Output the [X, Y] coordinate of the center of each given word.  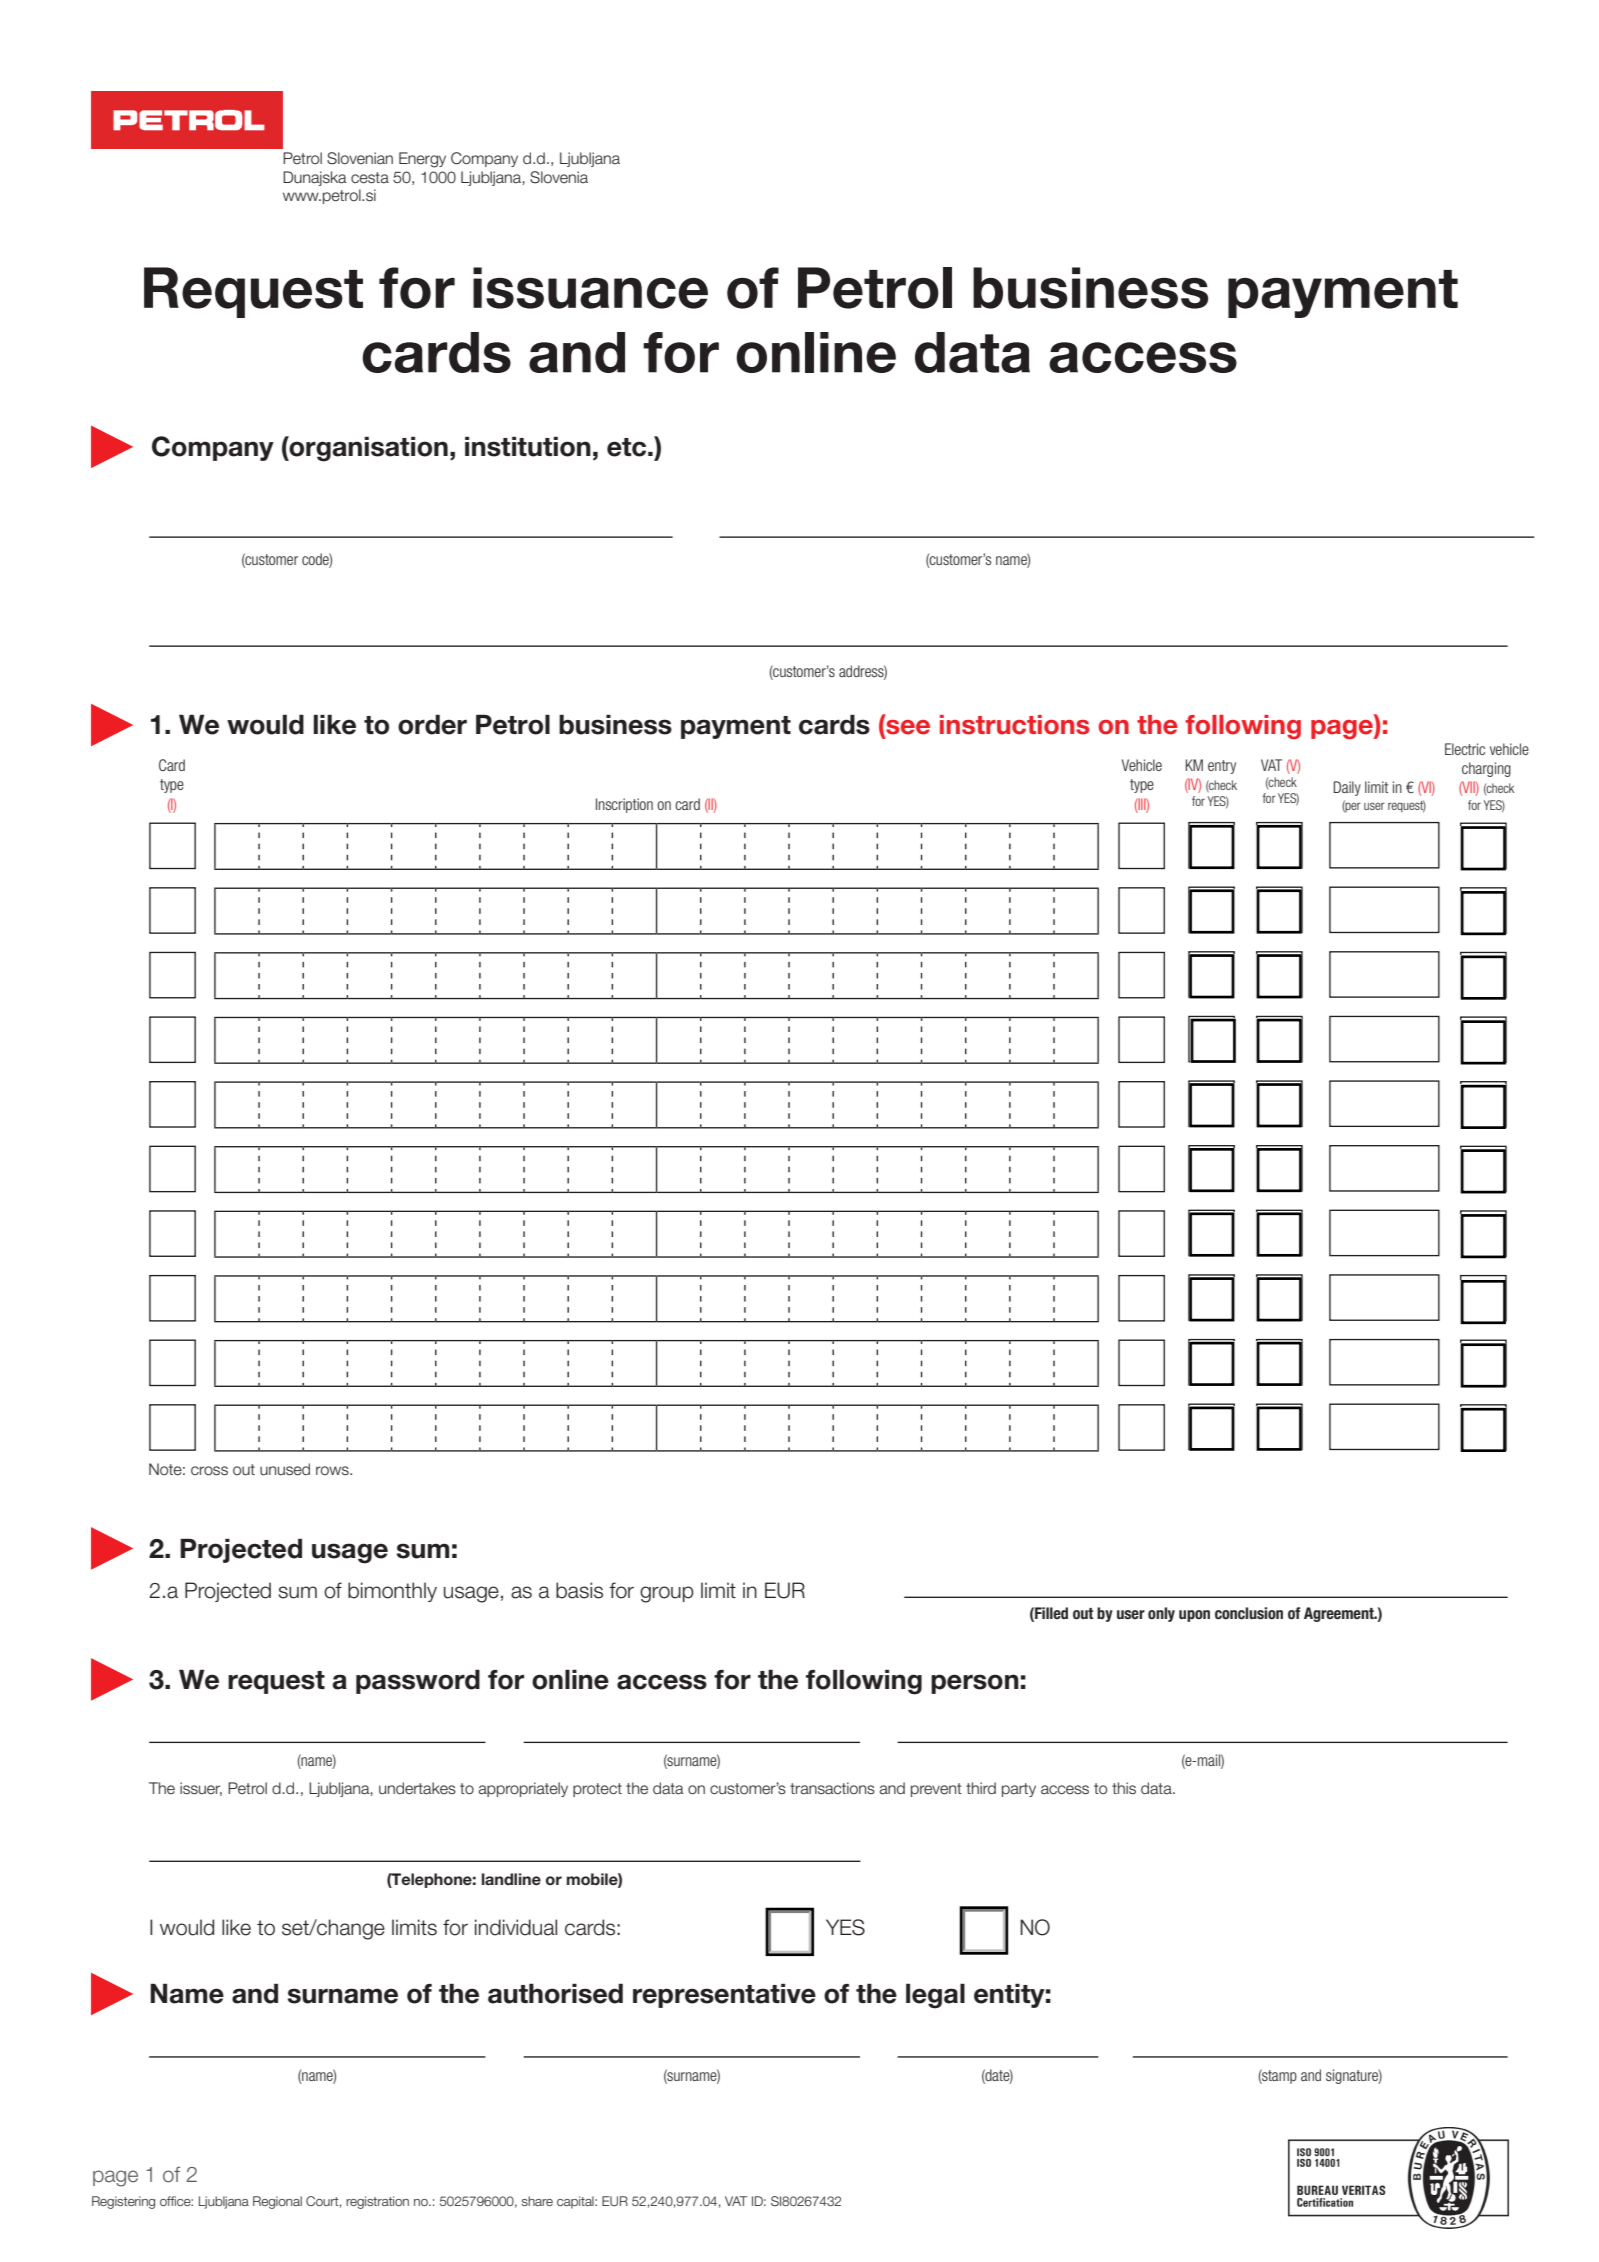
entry [1222, 767]
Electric [1465, 749]
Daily [1347, 788]
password [418, 1681]
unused [285, 1469]
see [907, 727]
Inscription [624, 805]
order [432, 724]
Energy [422, 160]
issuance [590, 288]
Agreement [1340, 1614]
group [667, 1594]
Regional [277, 2202]
